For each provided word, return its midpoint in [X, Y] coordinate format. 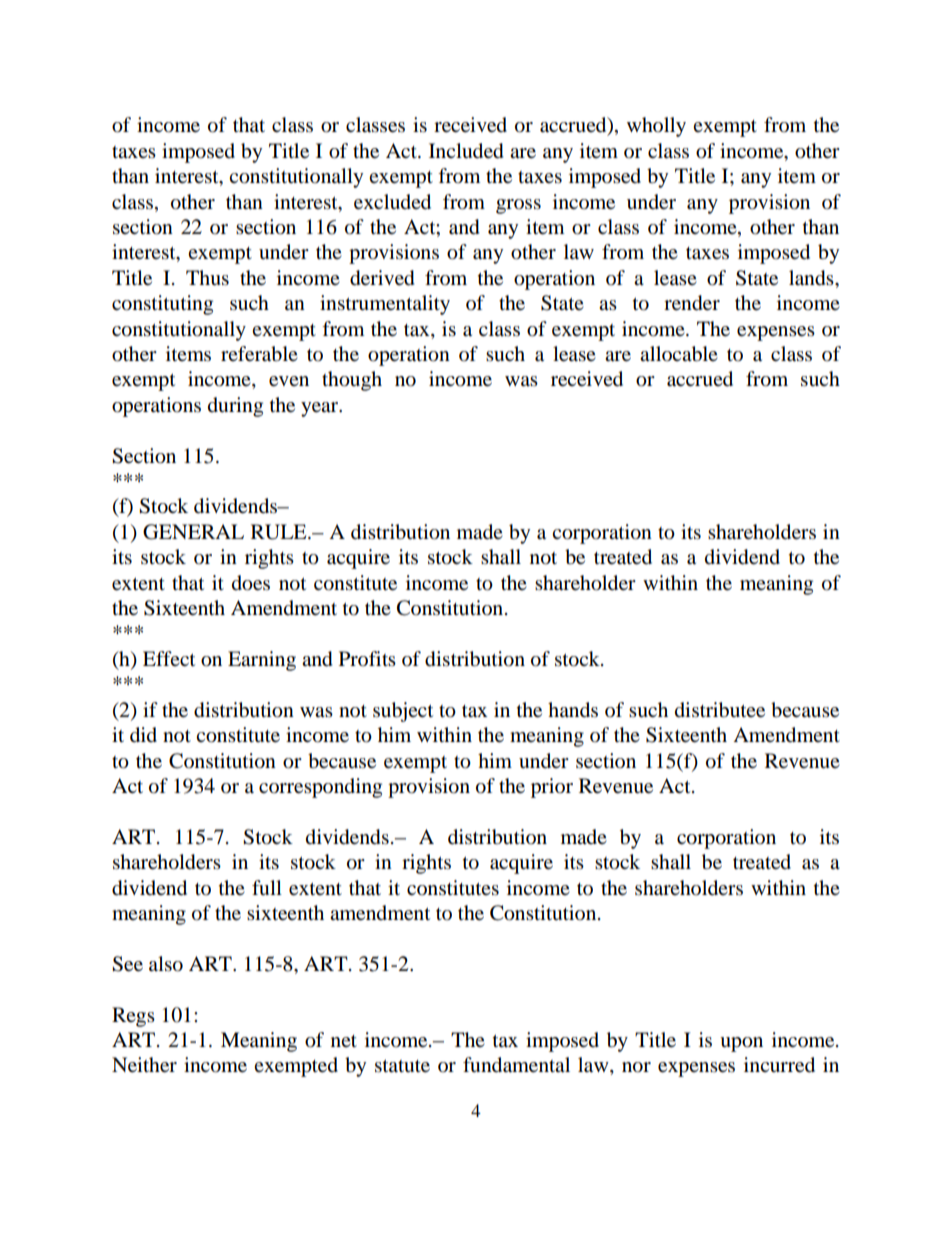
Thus [207, 278]
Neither [144, 1065]
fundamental [516, 1065]
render [692, 303]
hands [573, 710]
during [235, 407]
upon [741, 1044]
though [352, 381]
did [143, 735]
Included [466, 151]
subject [403, 712]
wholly [656, 127]
